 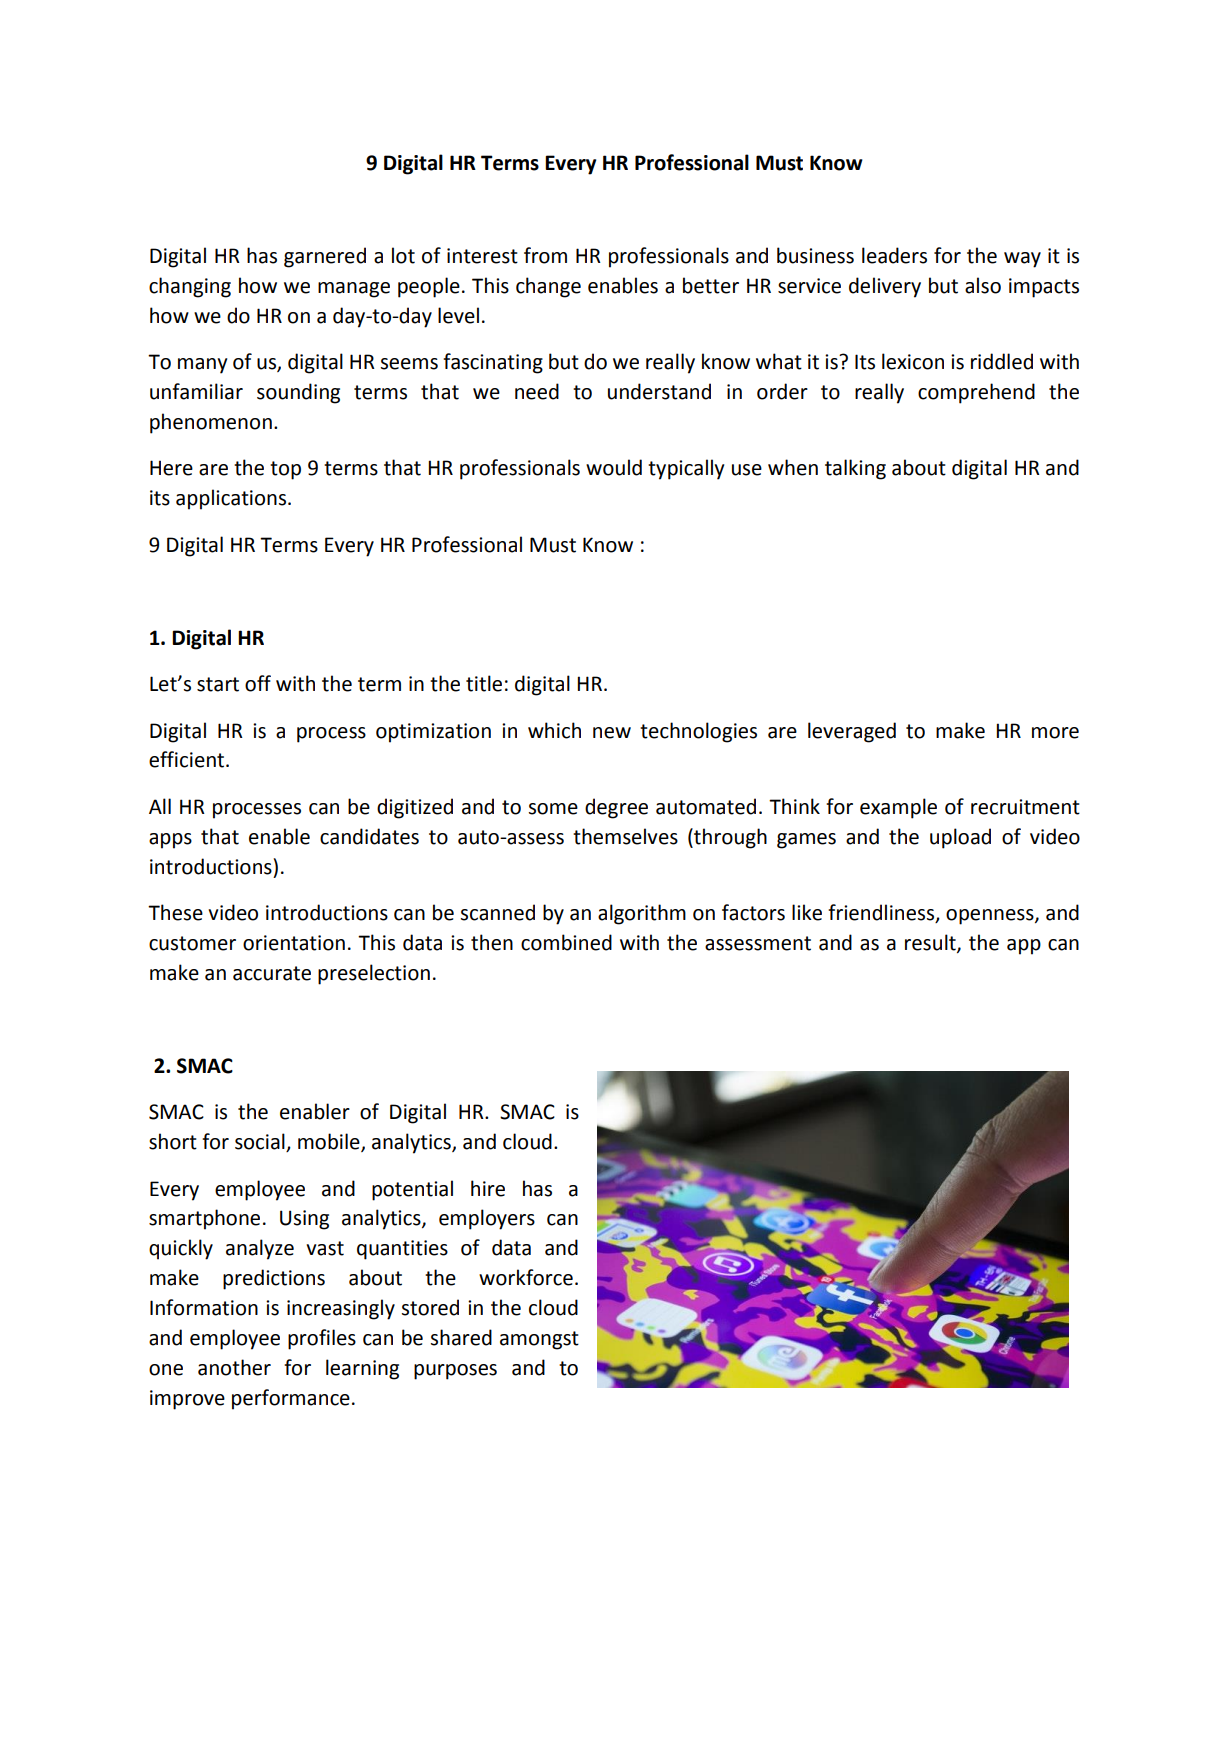 What do you see at coordinates (625, 836) in the document?
I see `themselves` at bounding box center [625, 836].
